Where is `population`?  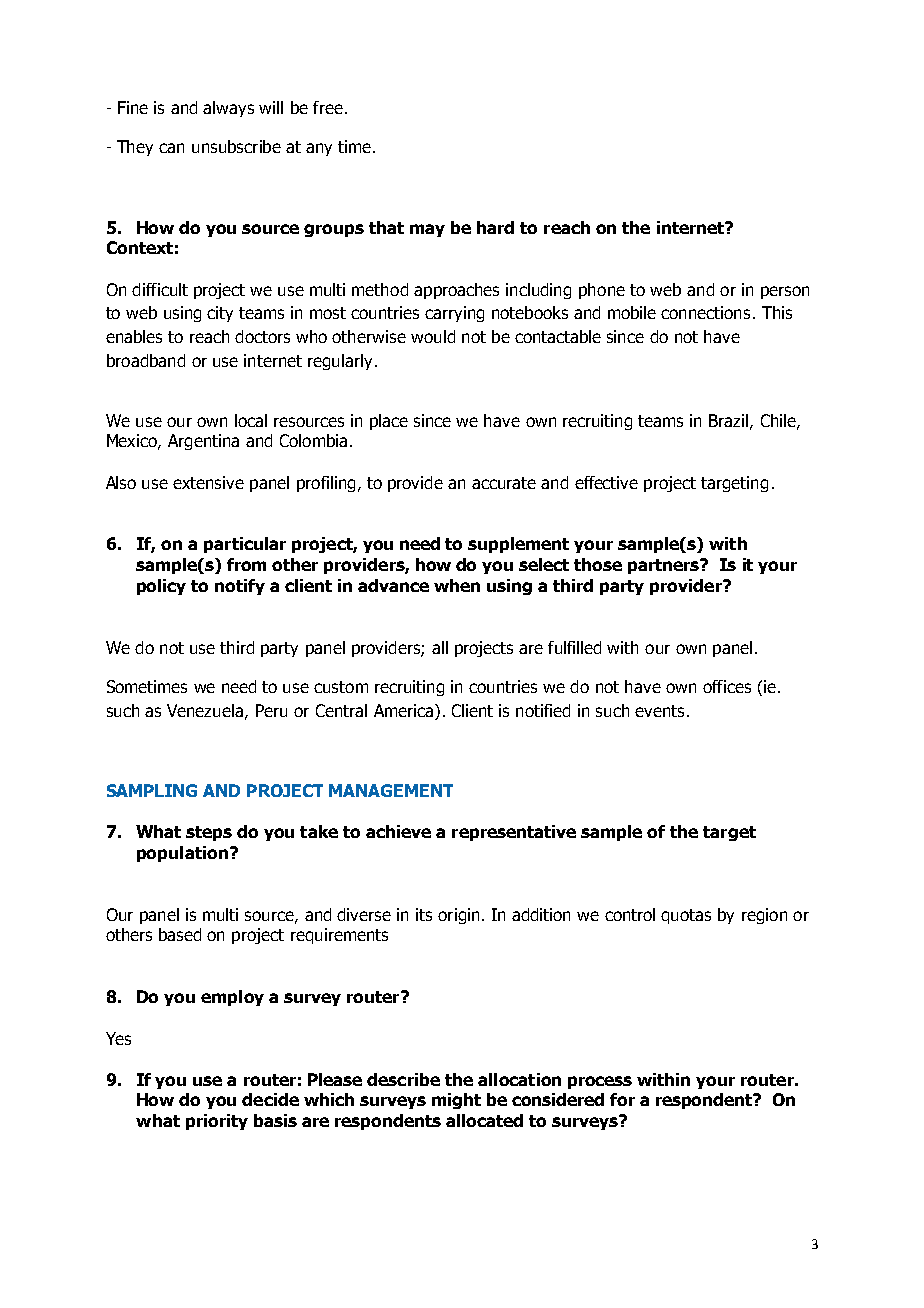
population is located at coordinates (182, 854).
